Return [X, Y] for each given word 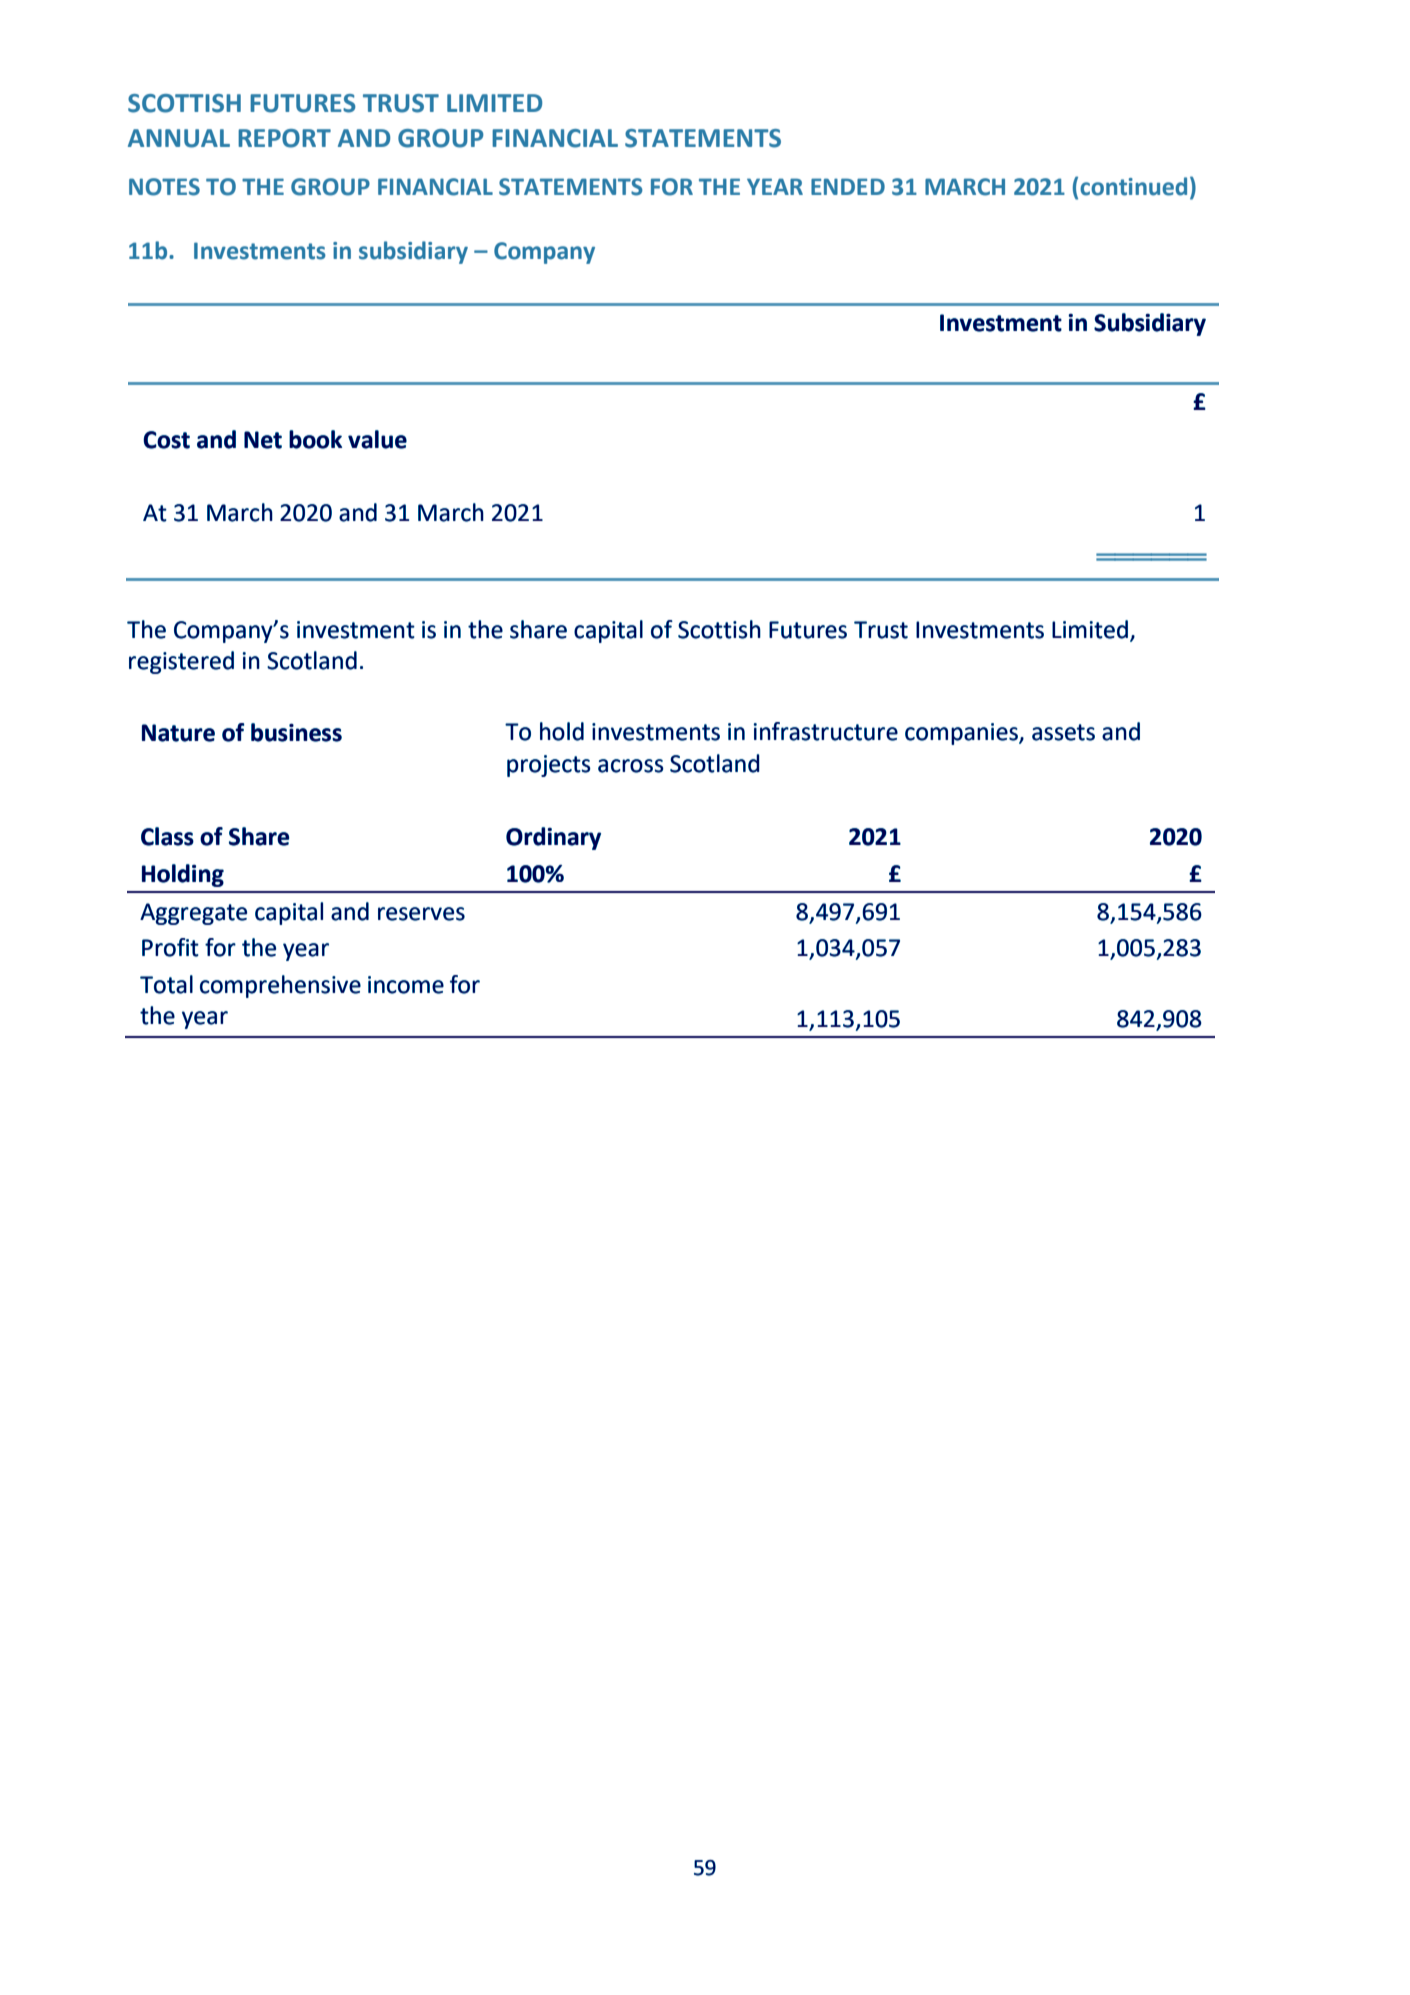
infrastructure [826, 731]
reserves [421, 914]
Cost [166, 440]
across [631, 766]
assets [1063, 732]
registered [181, 662]
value [377, 439]
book [315, 439]
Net [263, 440]
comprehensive [280, 986]
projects [549, 766]
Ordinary [553, 838]
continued [1133, 186]
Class [167, 836]
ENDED [848, 186]
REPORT [284, 138]
